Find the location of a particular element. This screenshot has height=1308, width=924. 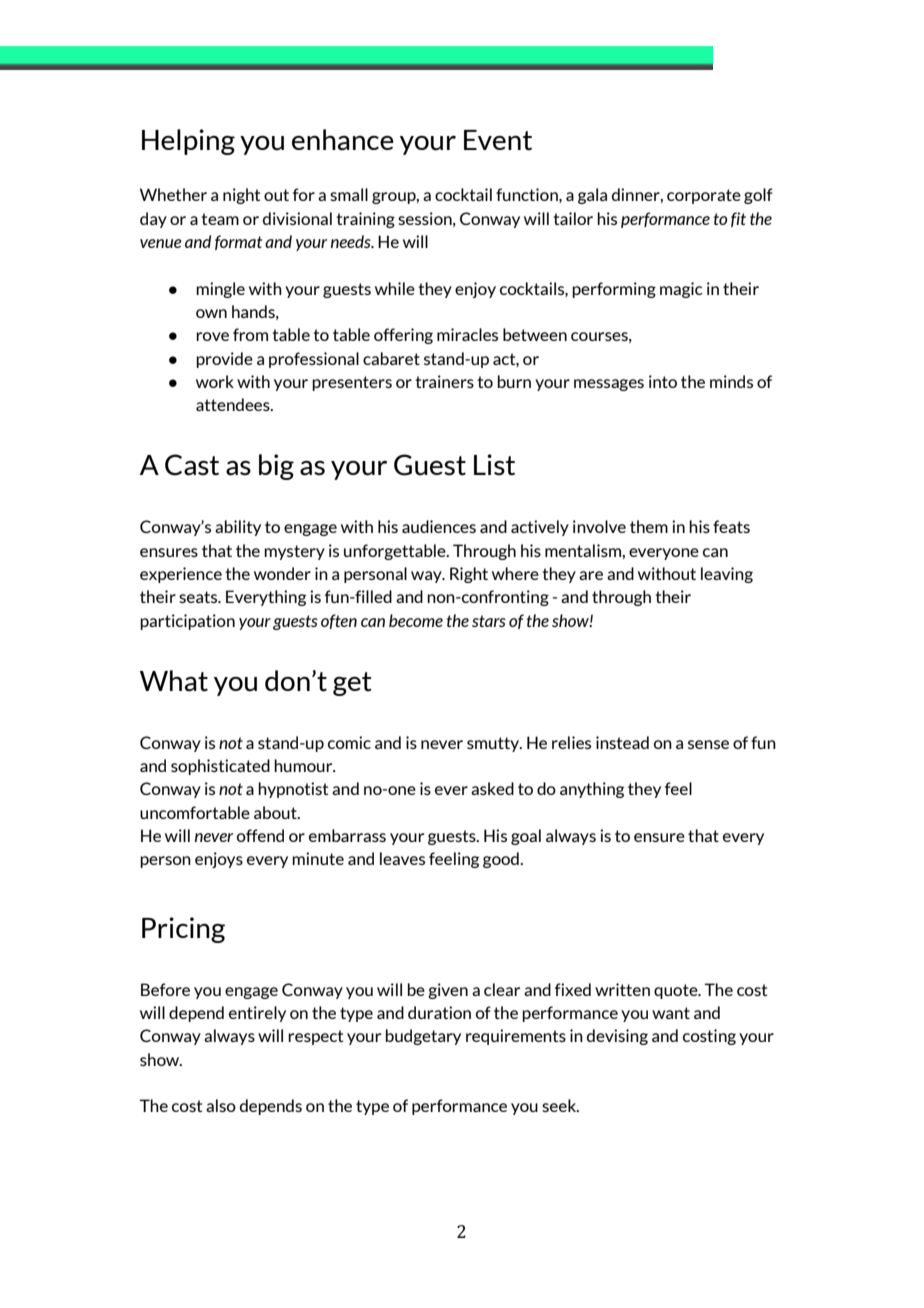

anything is located at coordinates (592, 790).
